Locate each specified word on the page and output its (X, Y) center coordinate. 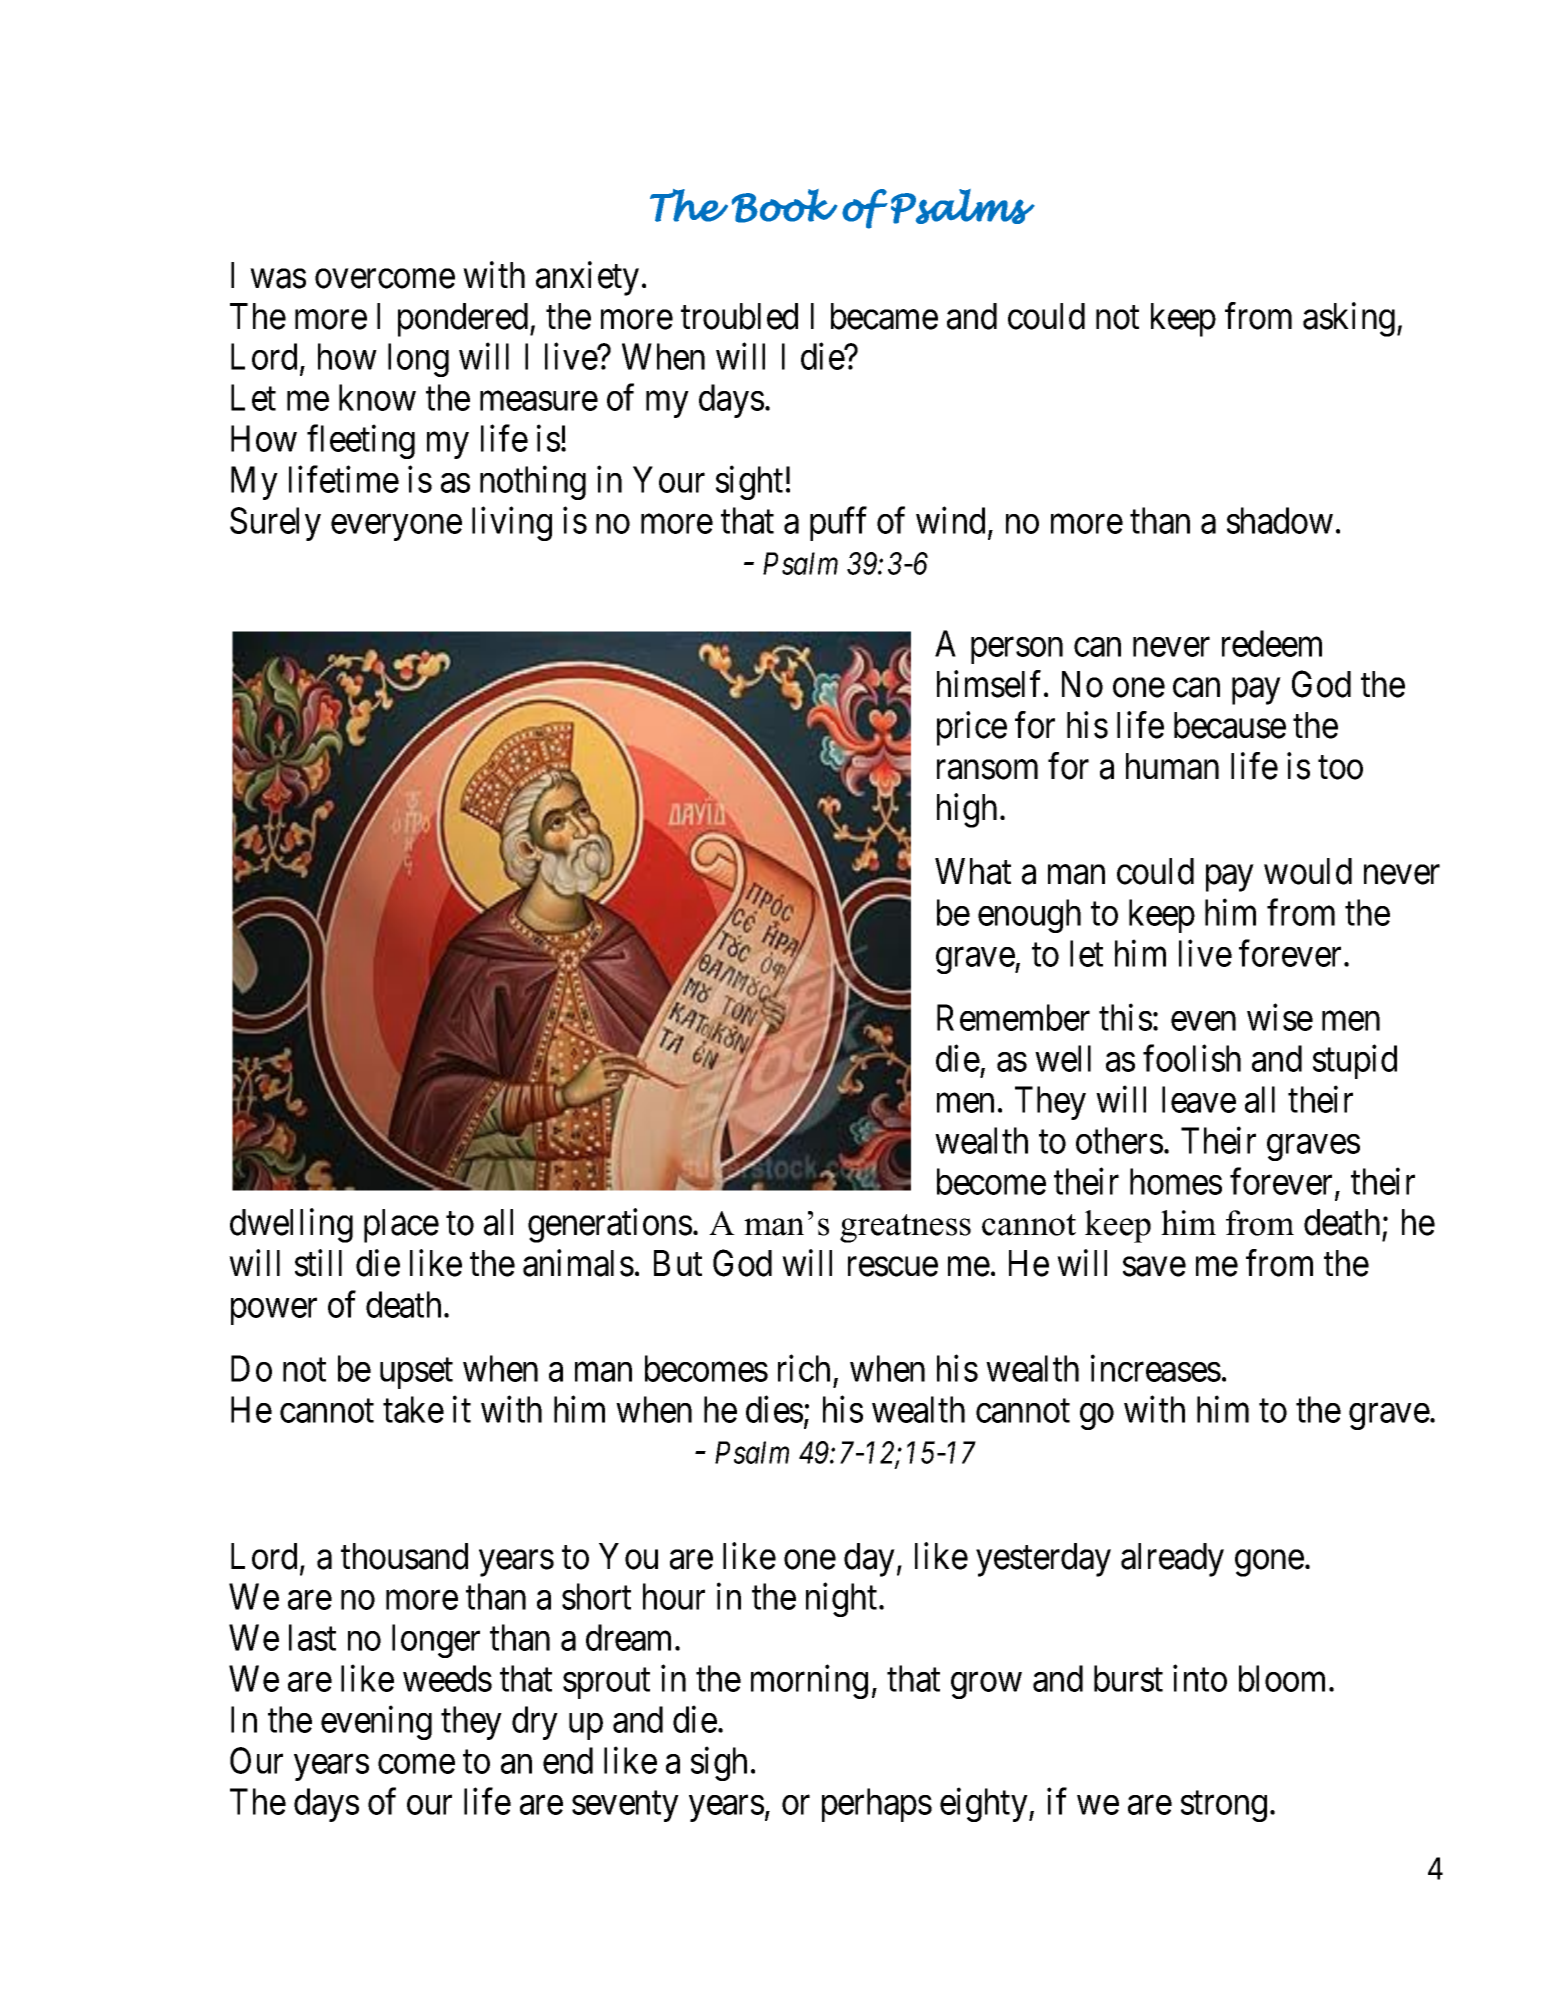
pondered (464, 320)
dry (535, 1723)
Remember (1013, 1017)
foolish (1192, 1058)
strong (1224, 1807)
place (401, 1226)
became (884, 316)
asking (1349, 319)
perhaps (877, 1805)
